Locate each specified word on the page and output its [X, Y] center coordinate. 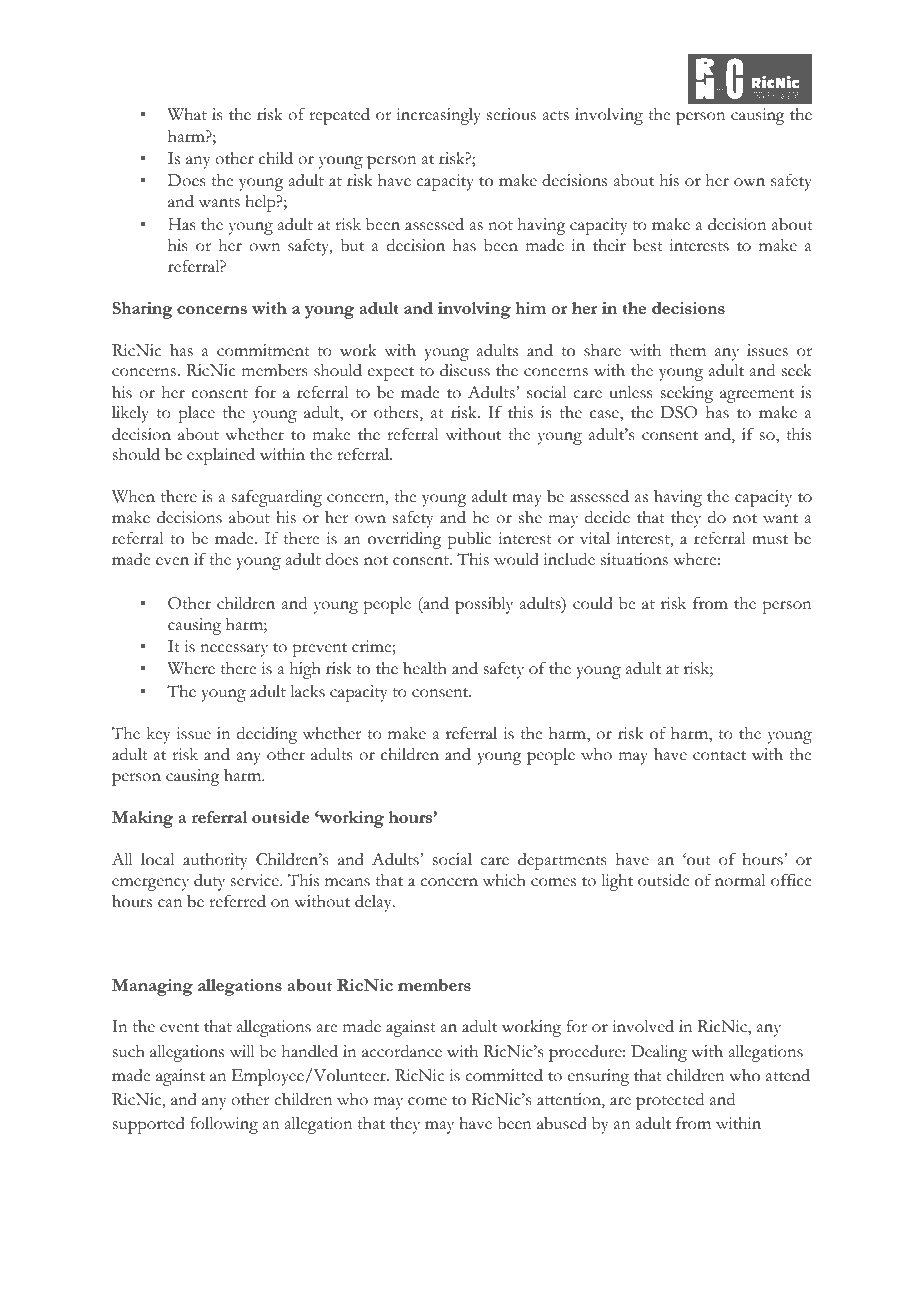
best [648, 245]
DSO [679, 412]
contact [719, 756]
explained [221, 456]
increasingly [439, 116]
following [224, 1125]
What [187, 114]
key [158, 735]
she [530, 517]
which [504, 880]
